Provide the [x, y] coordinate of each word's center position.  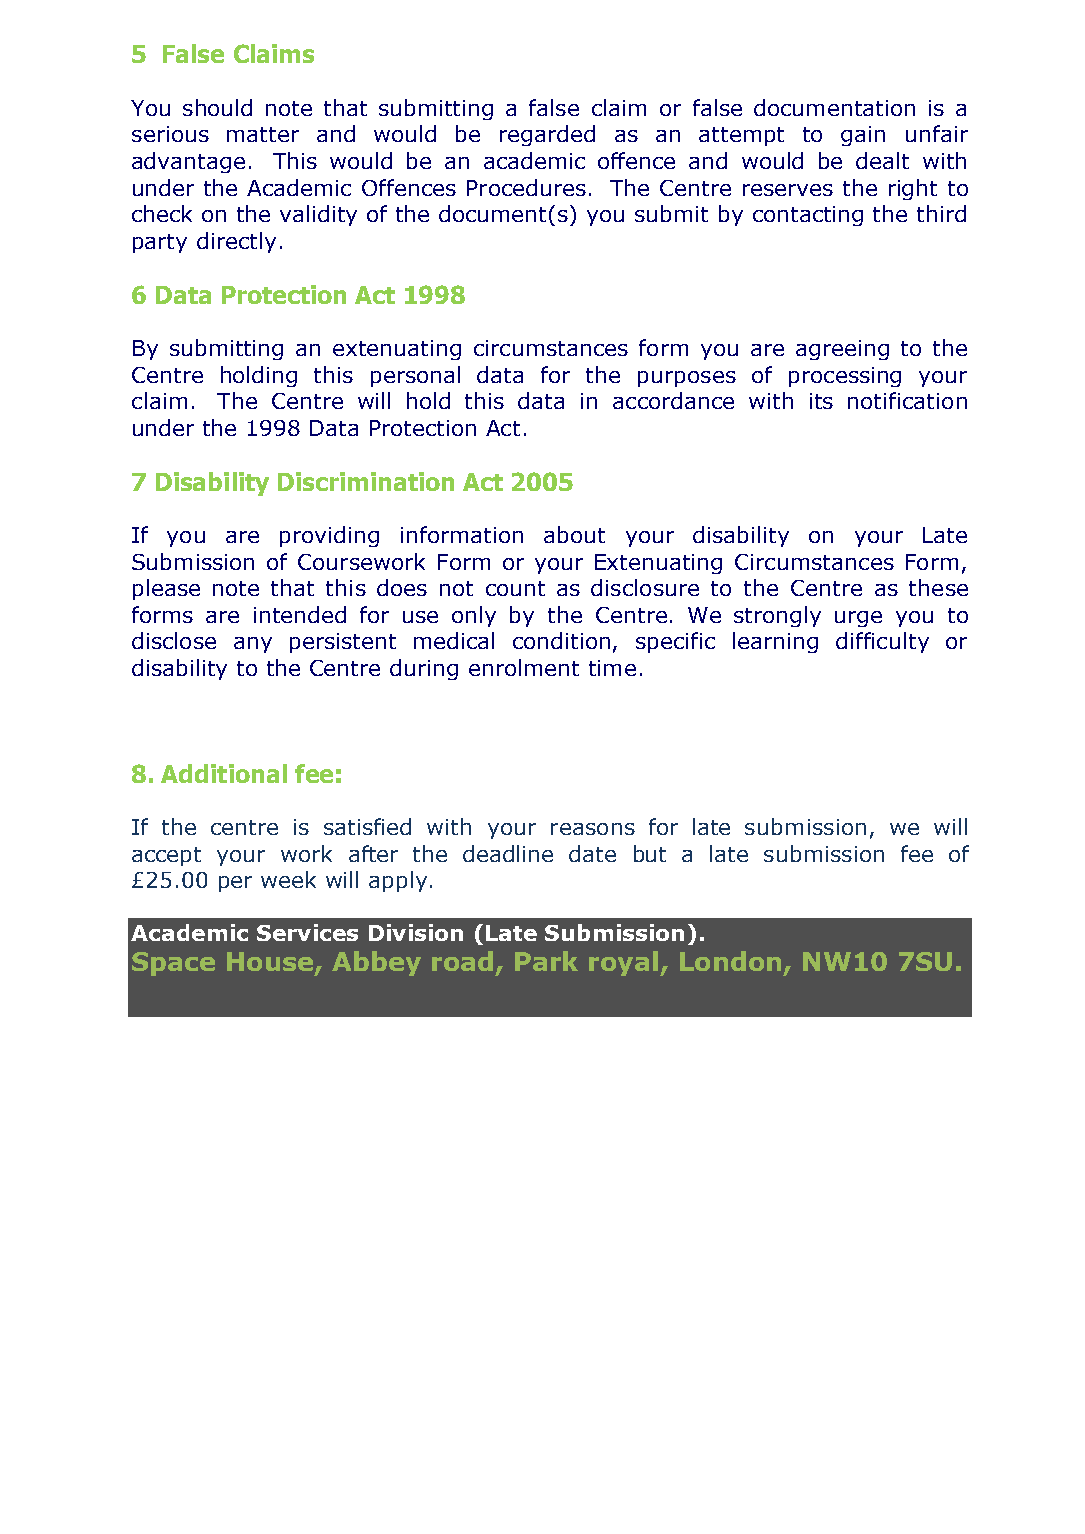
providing [329, 536]
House [271, 963]
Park [546, 961]
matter [263, 134]
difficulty [882, 642]
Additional [224, 773]
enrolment [524, 667]
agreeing [842, 350]
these [938, 587]
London [730, 961]
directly [236, 242]
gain [863, 136]
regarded [547, 135]
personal [415, 376]
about [574, 534]
